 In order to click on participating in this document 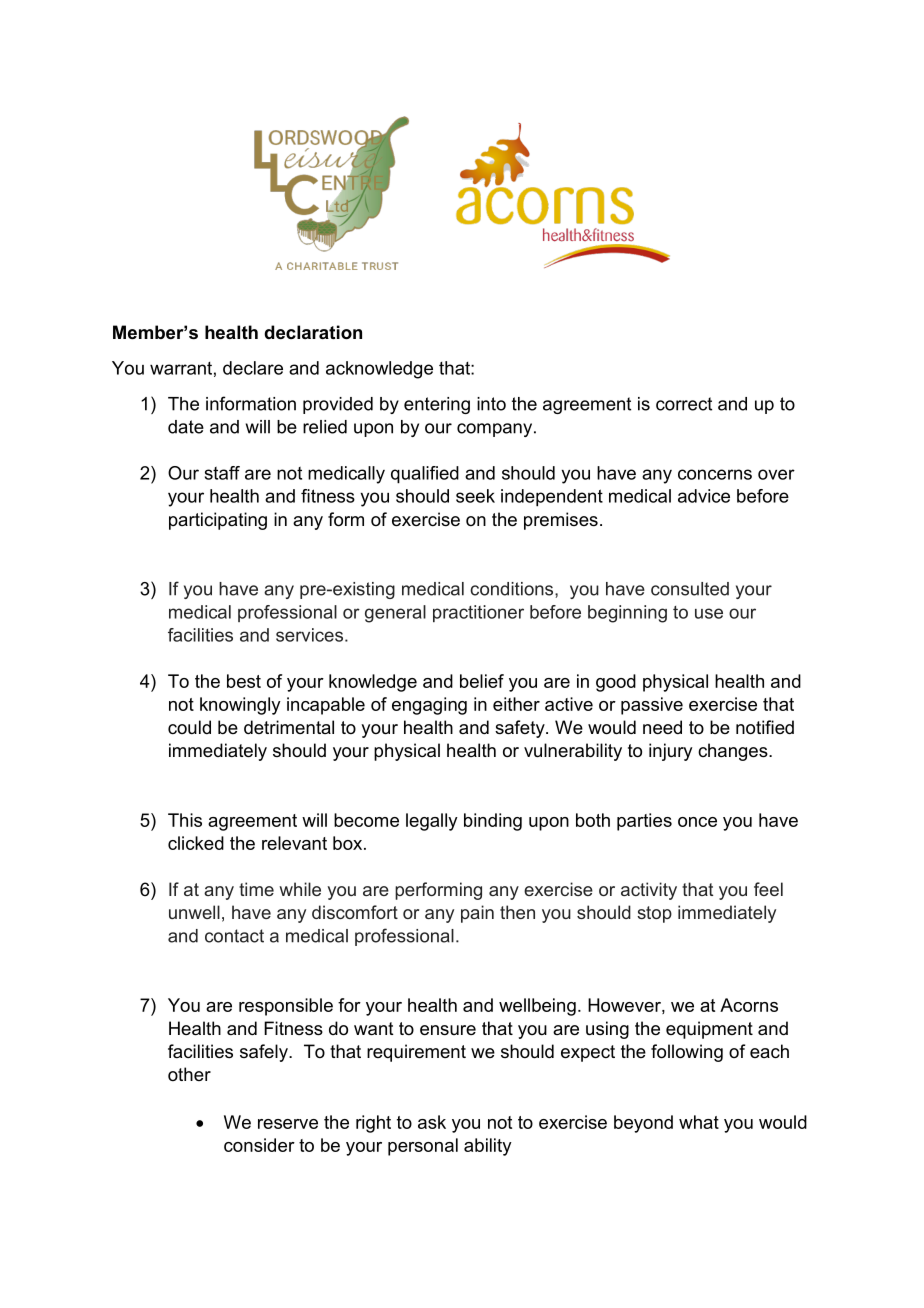, I will do `click(218, 521)`.
